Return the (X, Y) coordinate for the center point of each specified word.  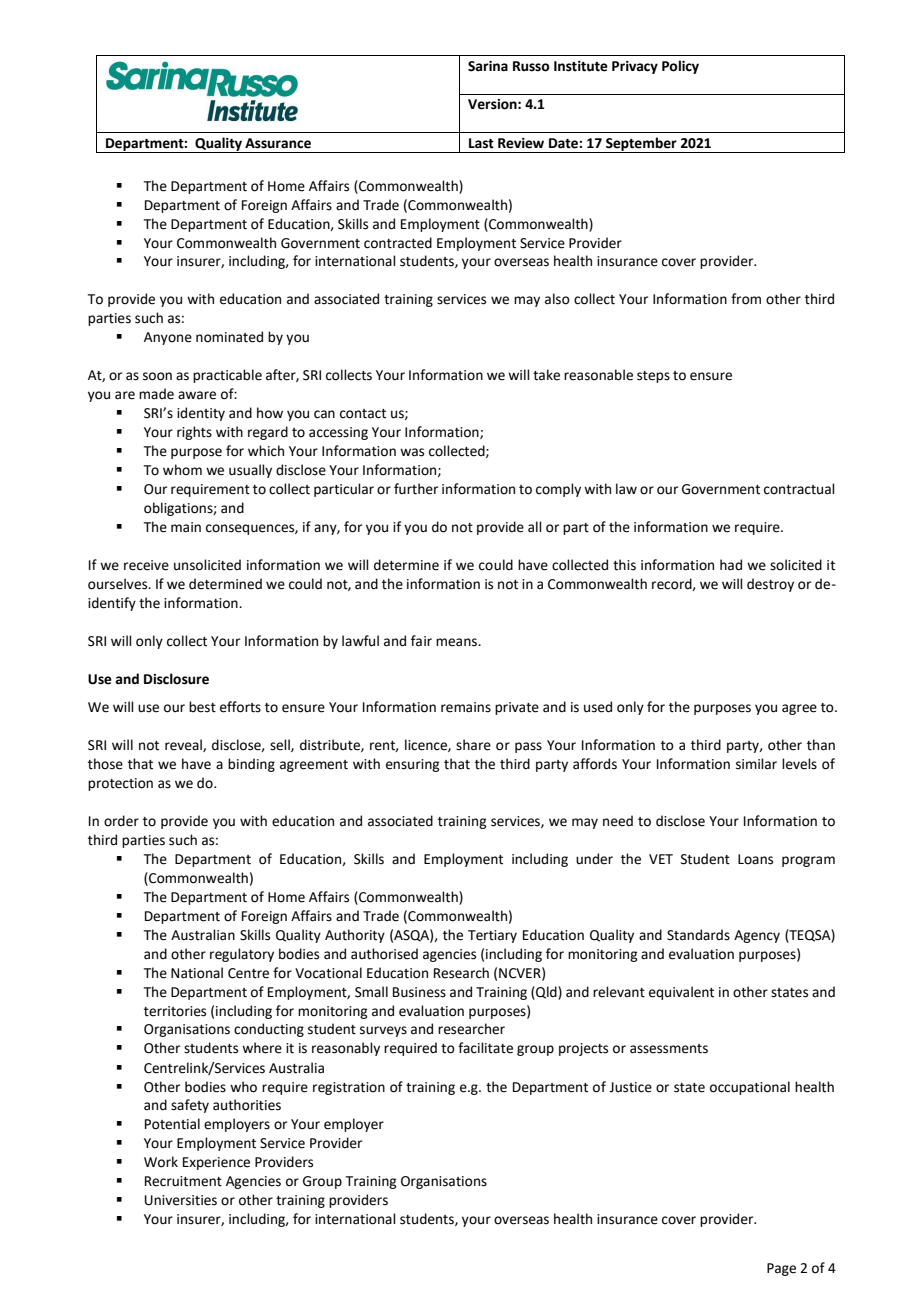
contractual (799, 489)
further (416, 489)
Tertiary (492, 936)
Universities (181, 1200)
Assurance (278, 143)
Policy (680, 67)
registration (349, 1088)
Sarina (488, 66)
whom (182, 470)
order (121, 821)
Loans (755, 859)
